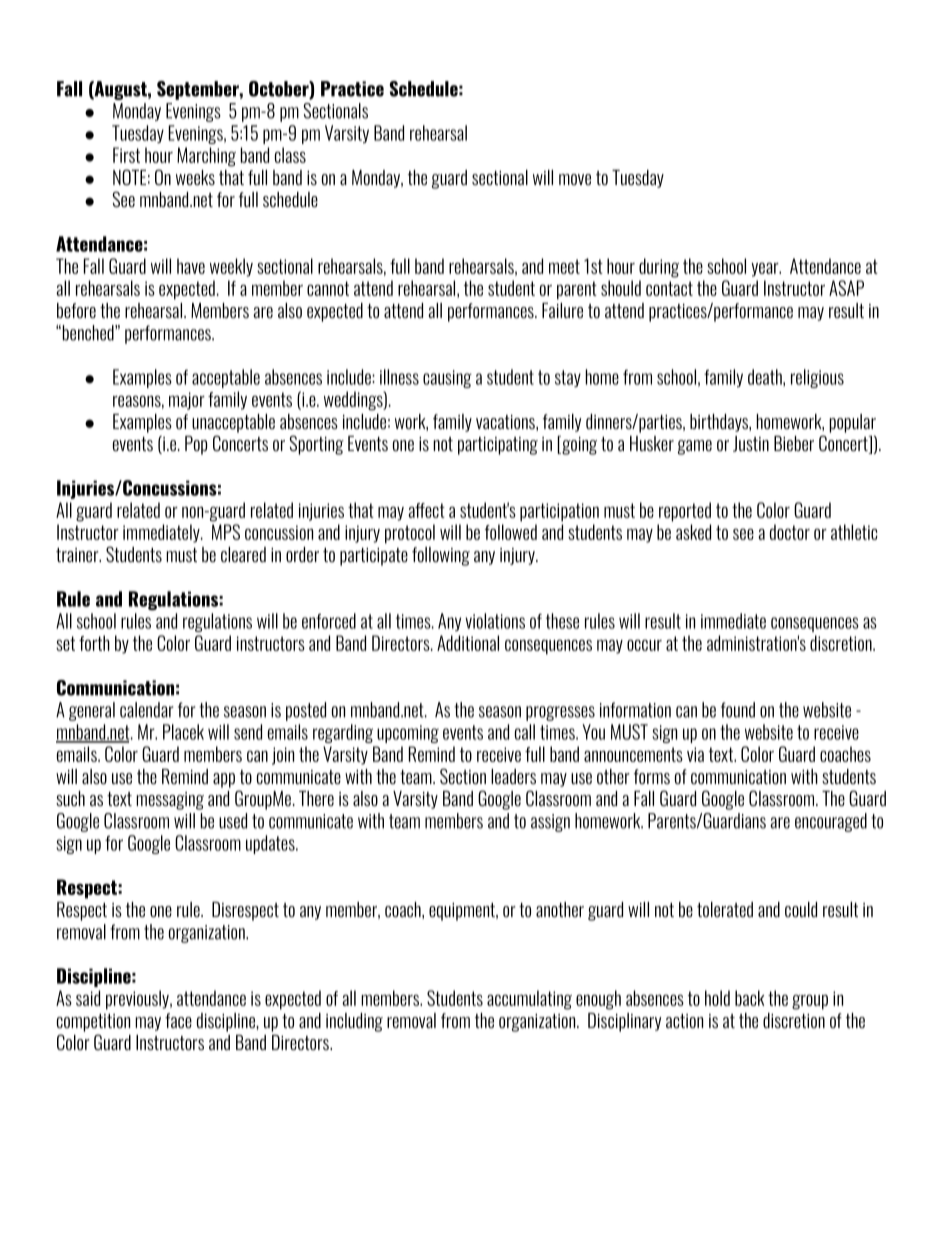 The height and width of the image is (1233, 952). Describe the element at coordinates (178, 1020) in the image. I see `face` at that location.
